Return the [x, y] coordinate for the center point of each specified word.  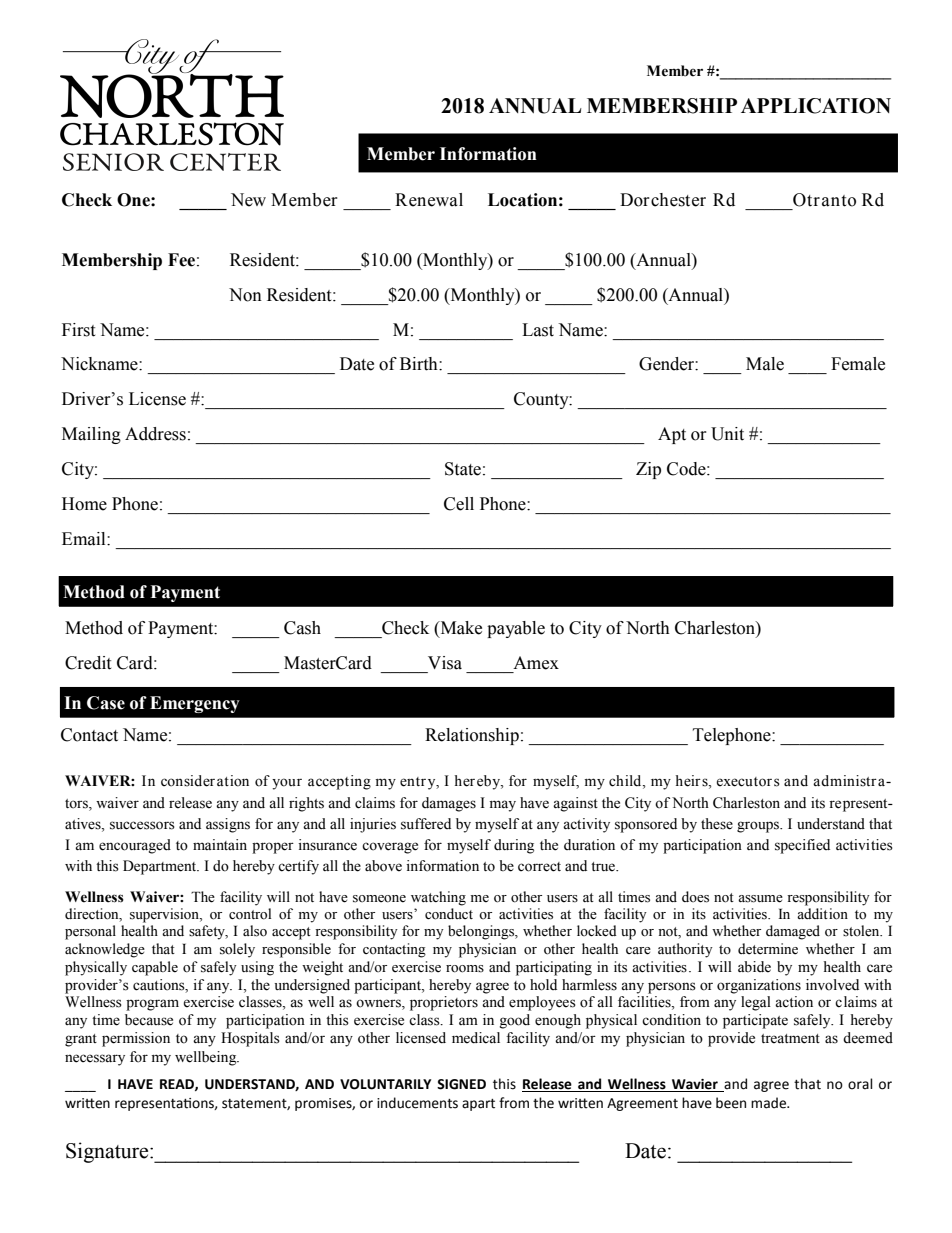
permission [136, 1039]
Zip [648, 470]
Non [245, 295]
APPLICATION [816, 106]
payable [516, 629]
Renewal [429, 200]
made [769, 1103]
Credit [88, 663]
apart [478, 1105]
